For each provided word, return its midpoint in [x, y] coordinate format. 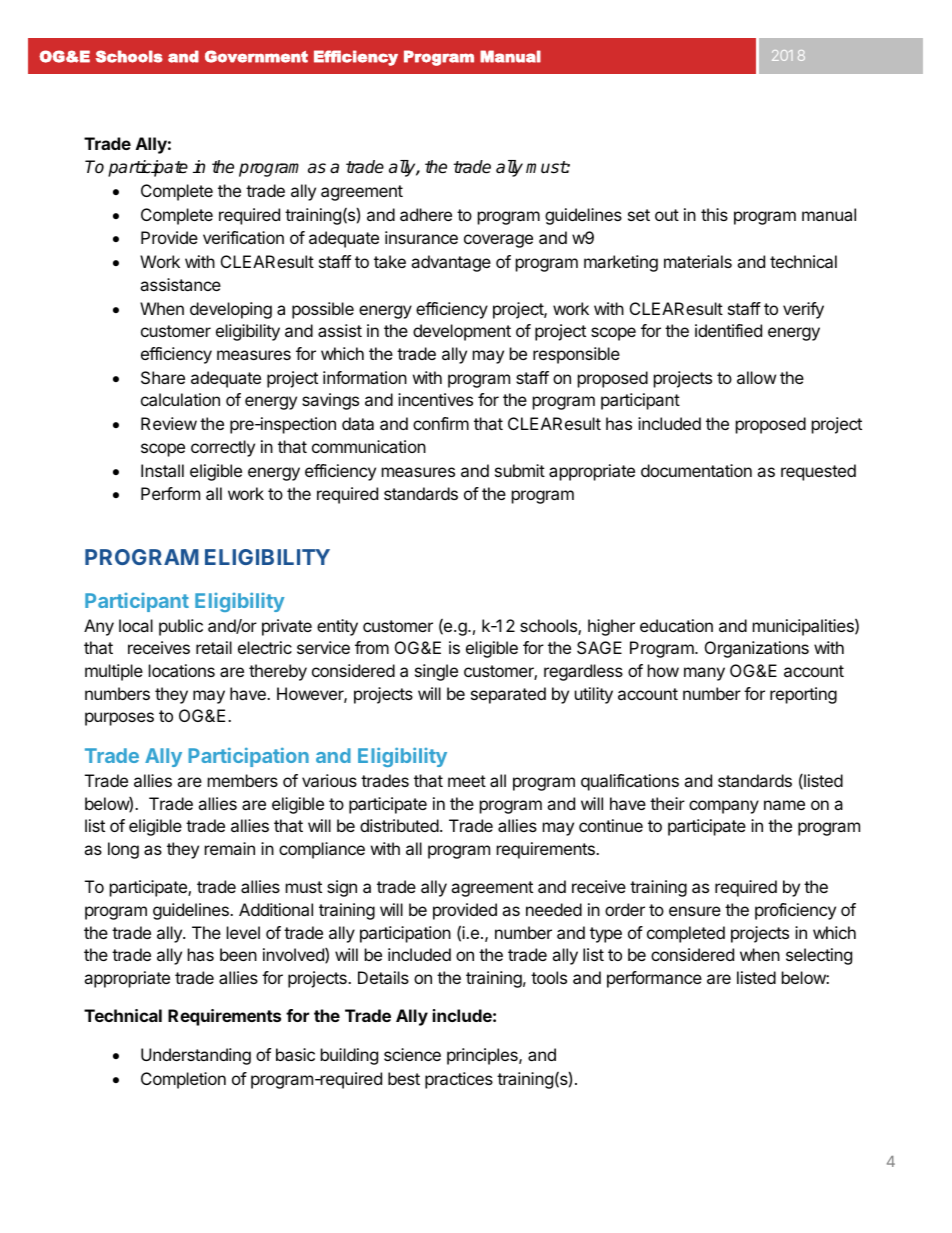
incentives [435, 399]
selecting [819, 956]
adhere [426, 214]
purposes [119, 719]
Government [256, 56]
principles [483, 1056]
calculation [180, 399]
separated [508, 695]
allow [756, 377]
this [714, 214]
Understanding [196, 1056]
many [704, 674]
